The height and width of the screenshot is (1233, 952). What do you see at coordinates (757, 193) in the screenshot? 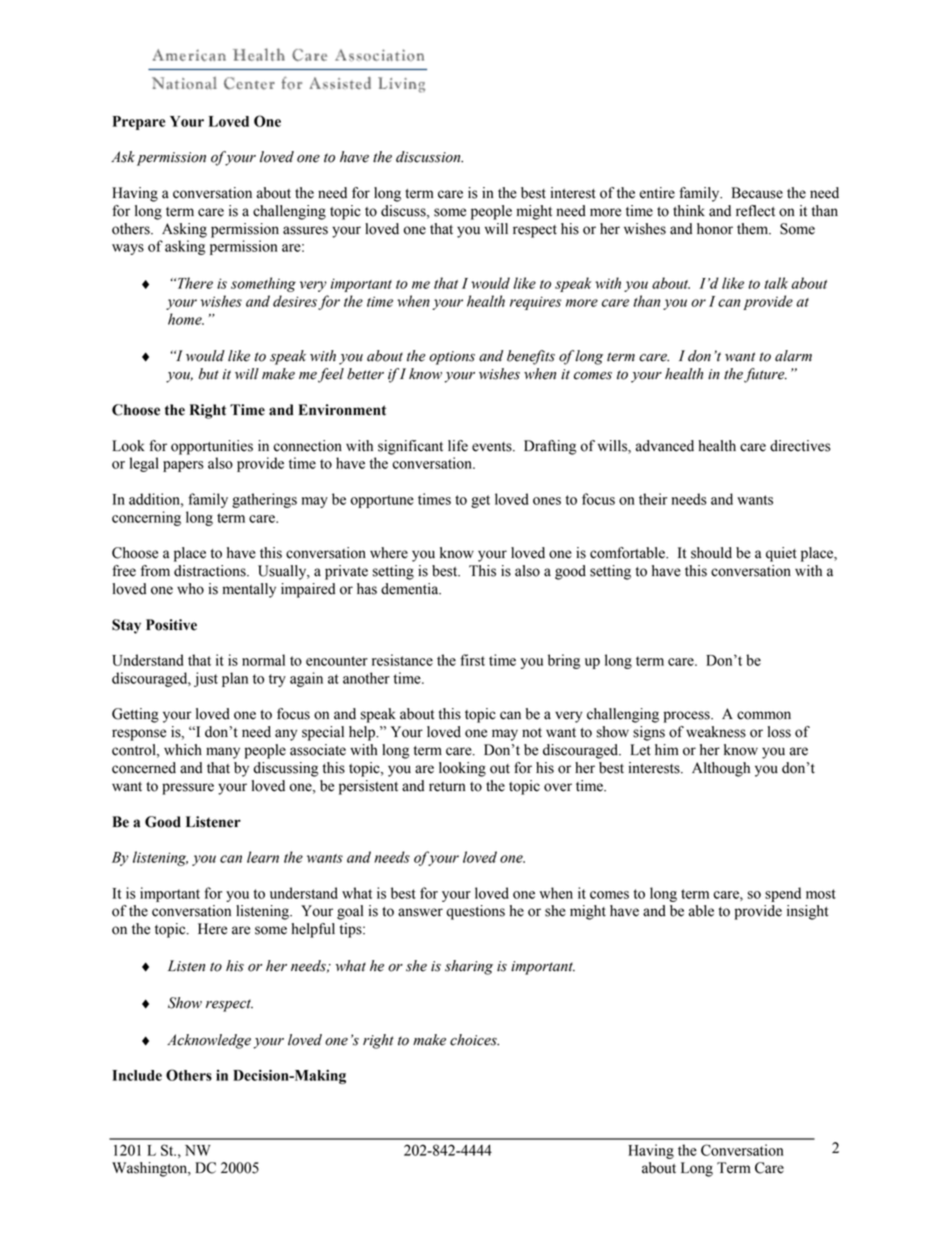
I see `Because` at bounding box center [757, 193].
